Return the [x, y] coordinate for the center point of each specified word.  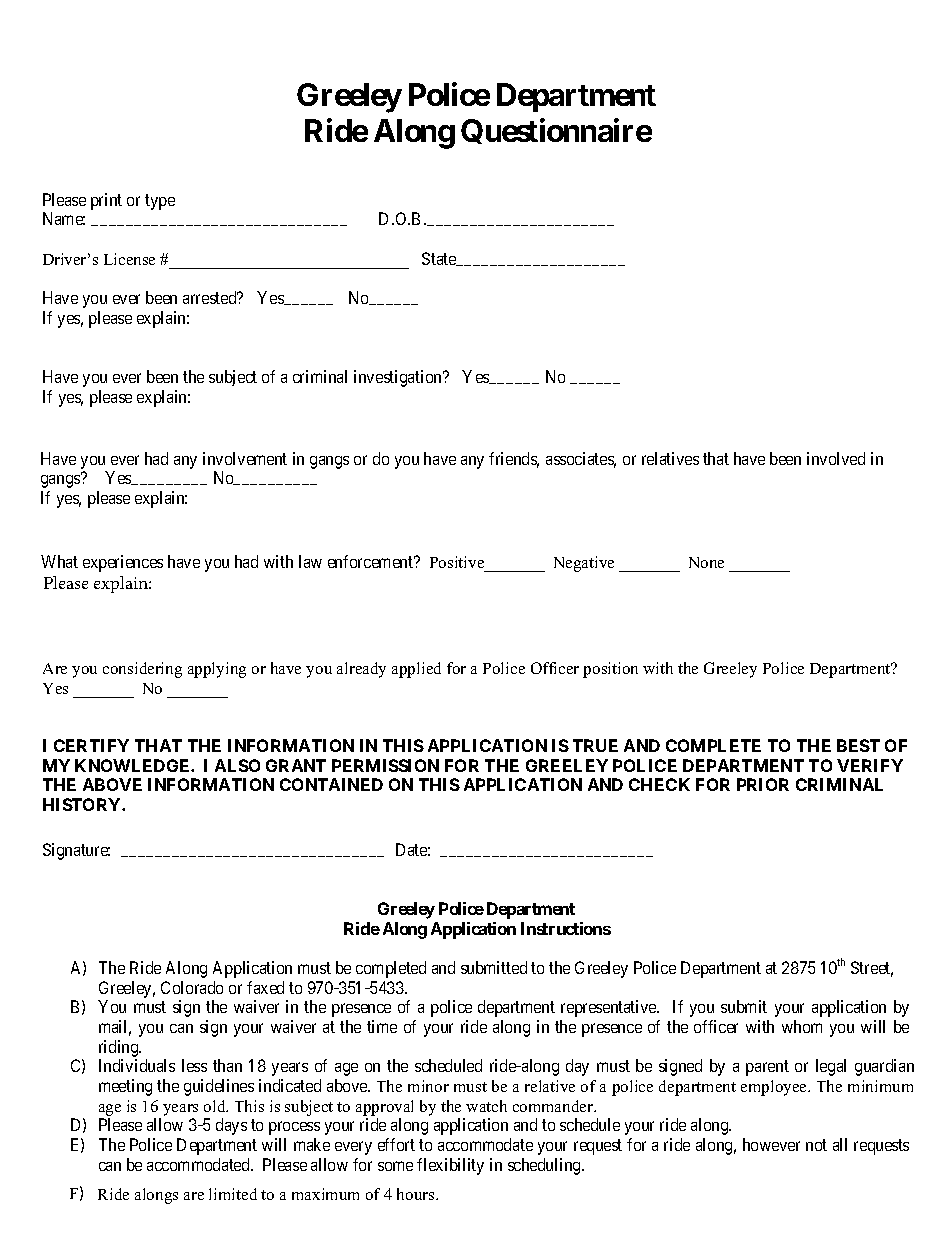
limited [233, 1194]
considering [142, 670]
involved [836, 458]
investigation [399, 378]
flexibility [450, 1166]
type [160, 202]
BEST [858, 745]
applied [416, 670]
